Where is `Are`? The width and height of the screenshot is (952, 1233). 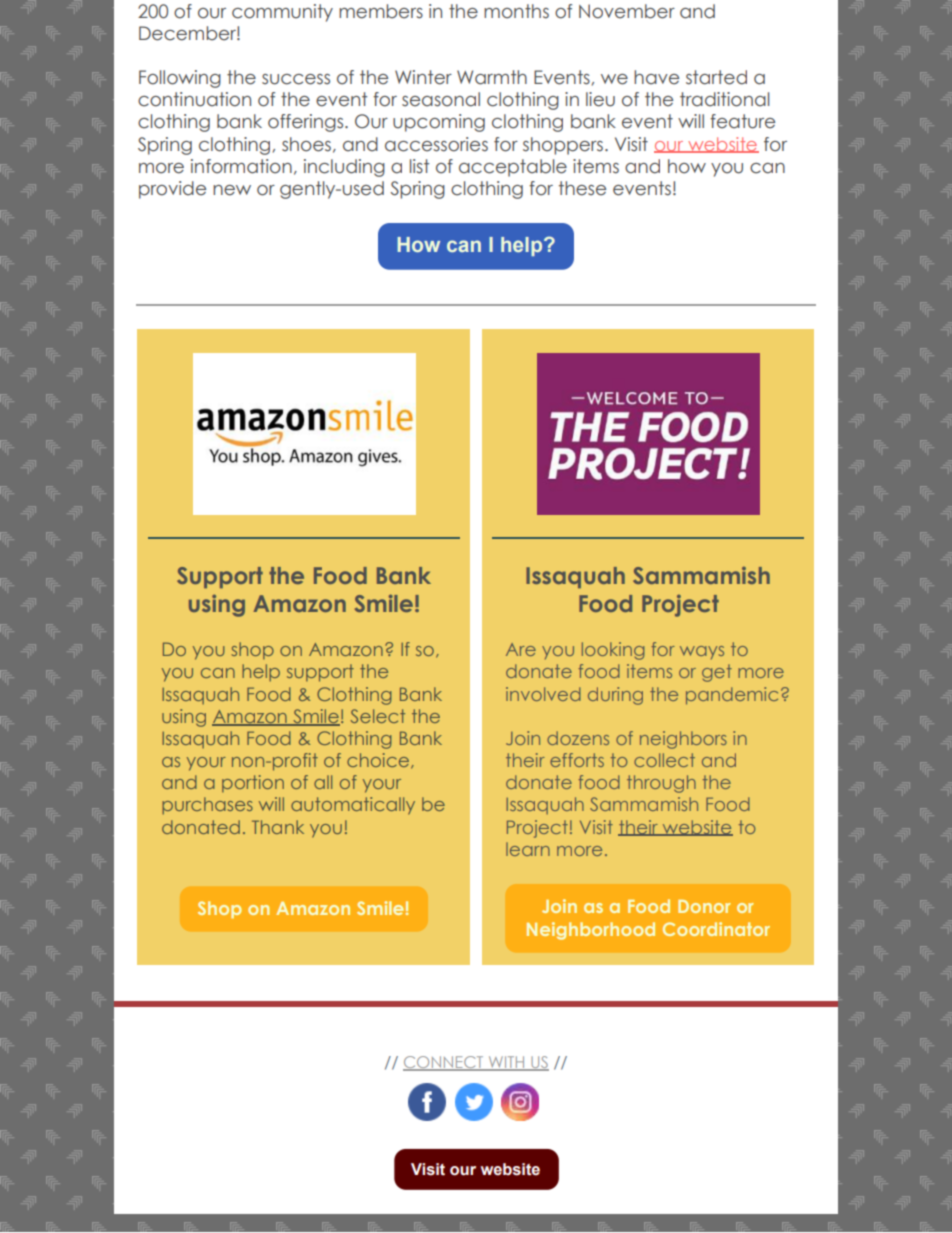
Are is located at coordinates (521, 649).
